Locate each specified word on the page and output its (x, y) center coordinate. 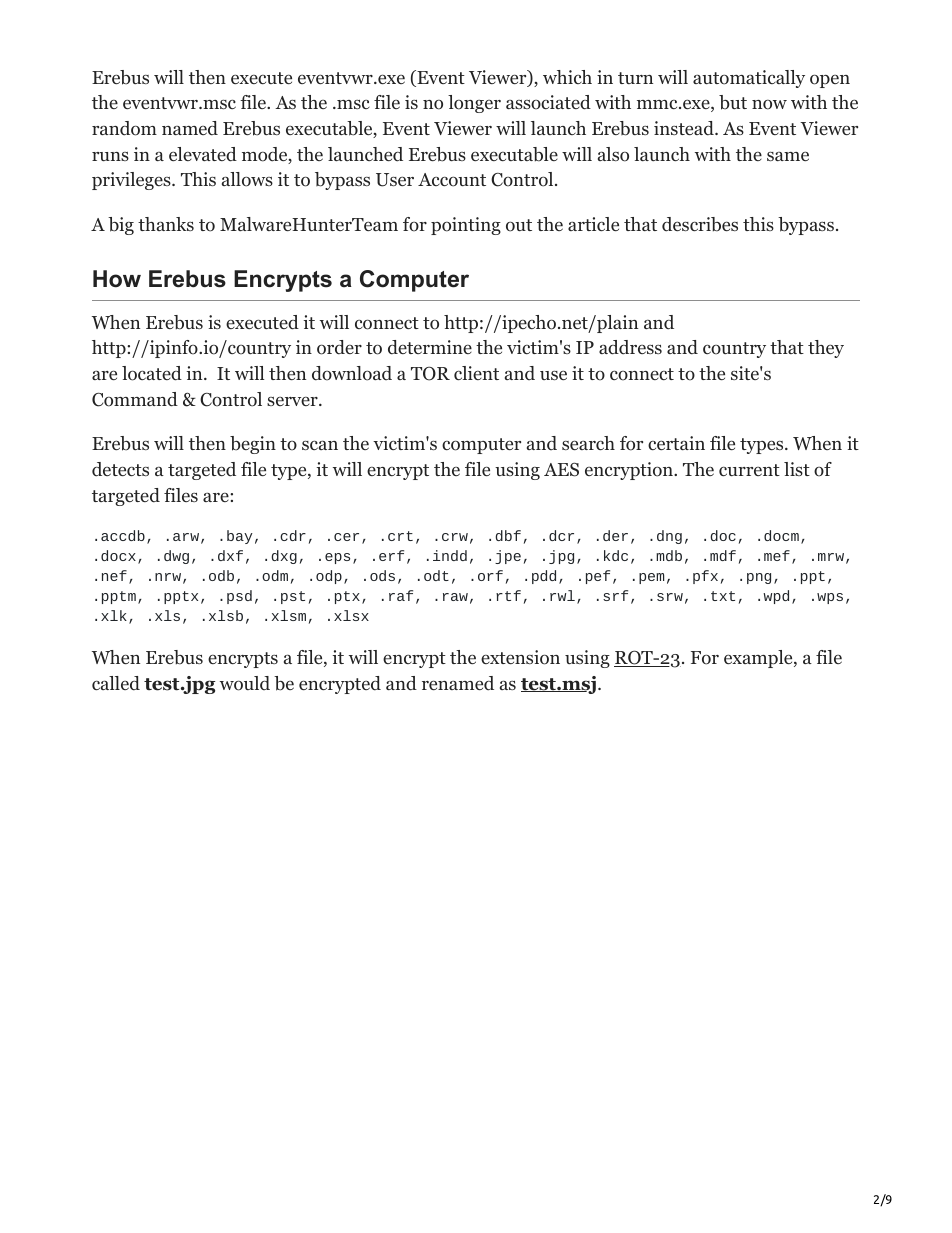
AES (561, 469)
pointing (466, 226)
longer (474, 104)
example (759, 659)
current (749, 470)
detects (120, 469)
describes (700, 224)
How (117, 279)
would (245, 683)
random (124, 128)
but (733, 102)
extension (520, 657)
